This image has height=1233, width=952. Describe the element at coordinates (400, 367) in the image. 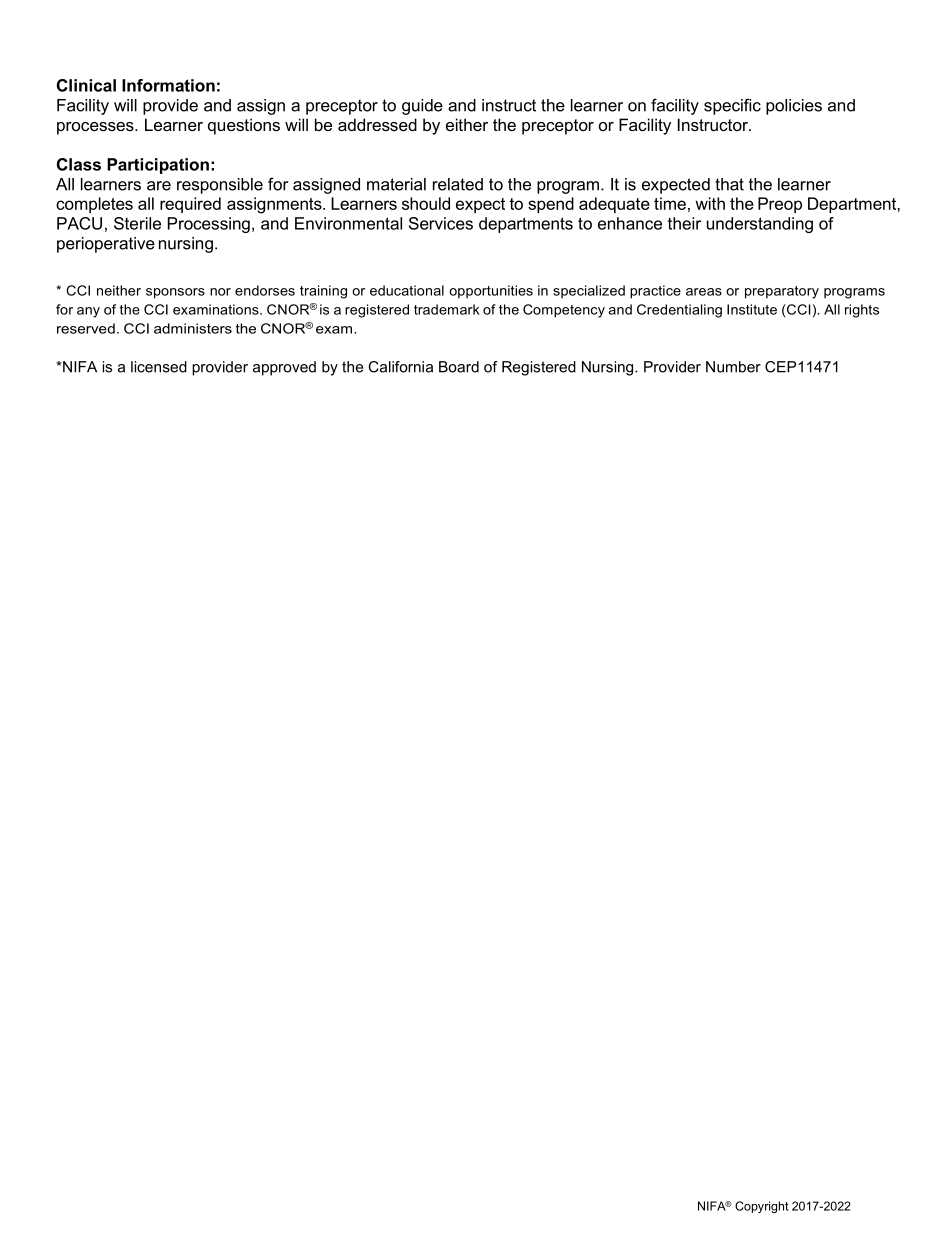

I see `California` at that location.
